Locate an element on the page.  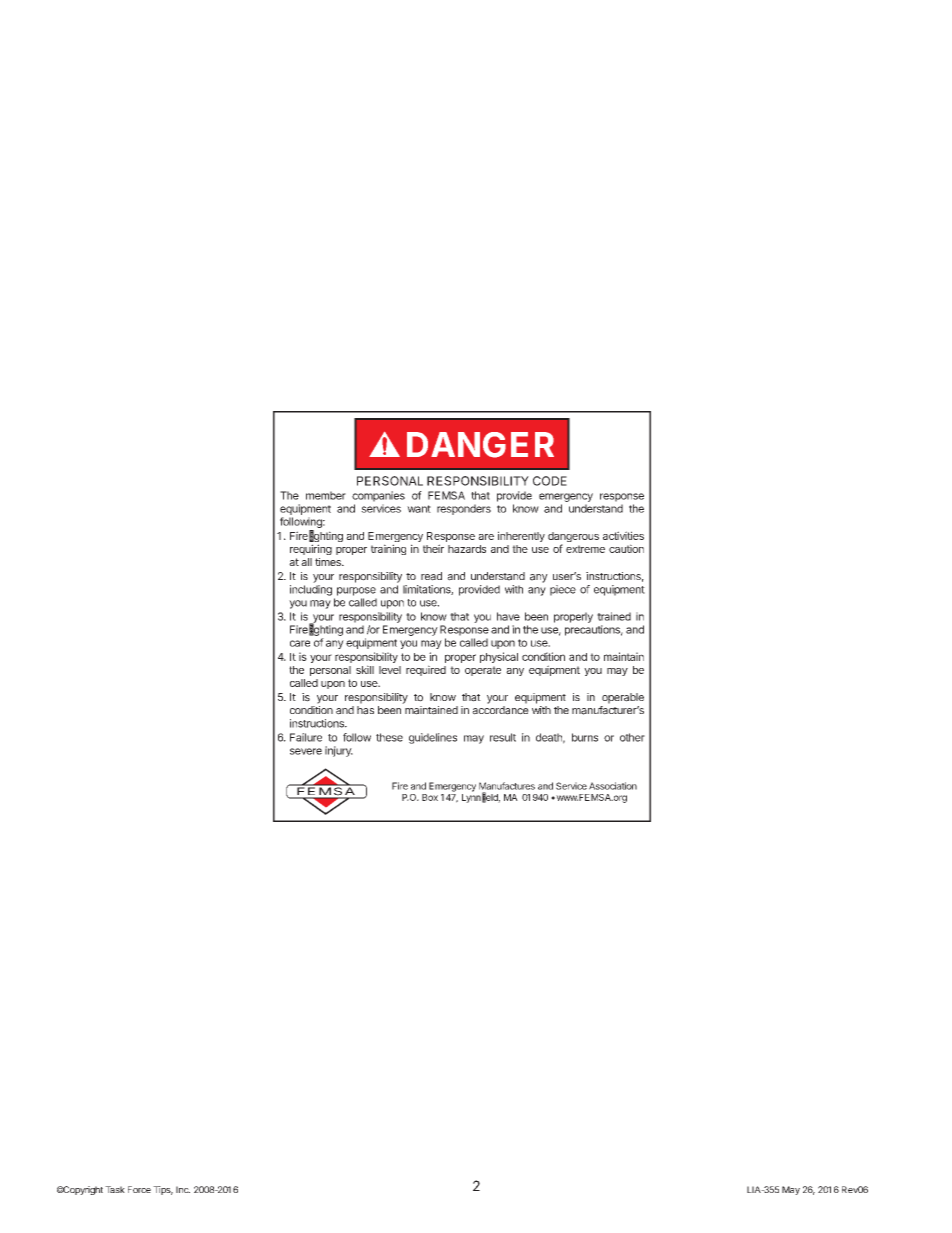
companies is located at coordinates (378, 496).
